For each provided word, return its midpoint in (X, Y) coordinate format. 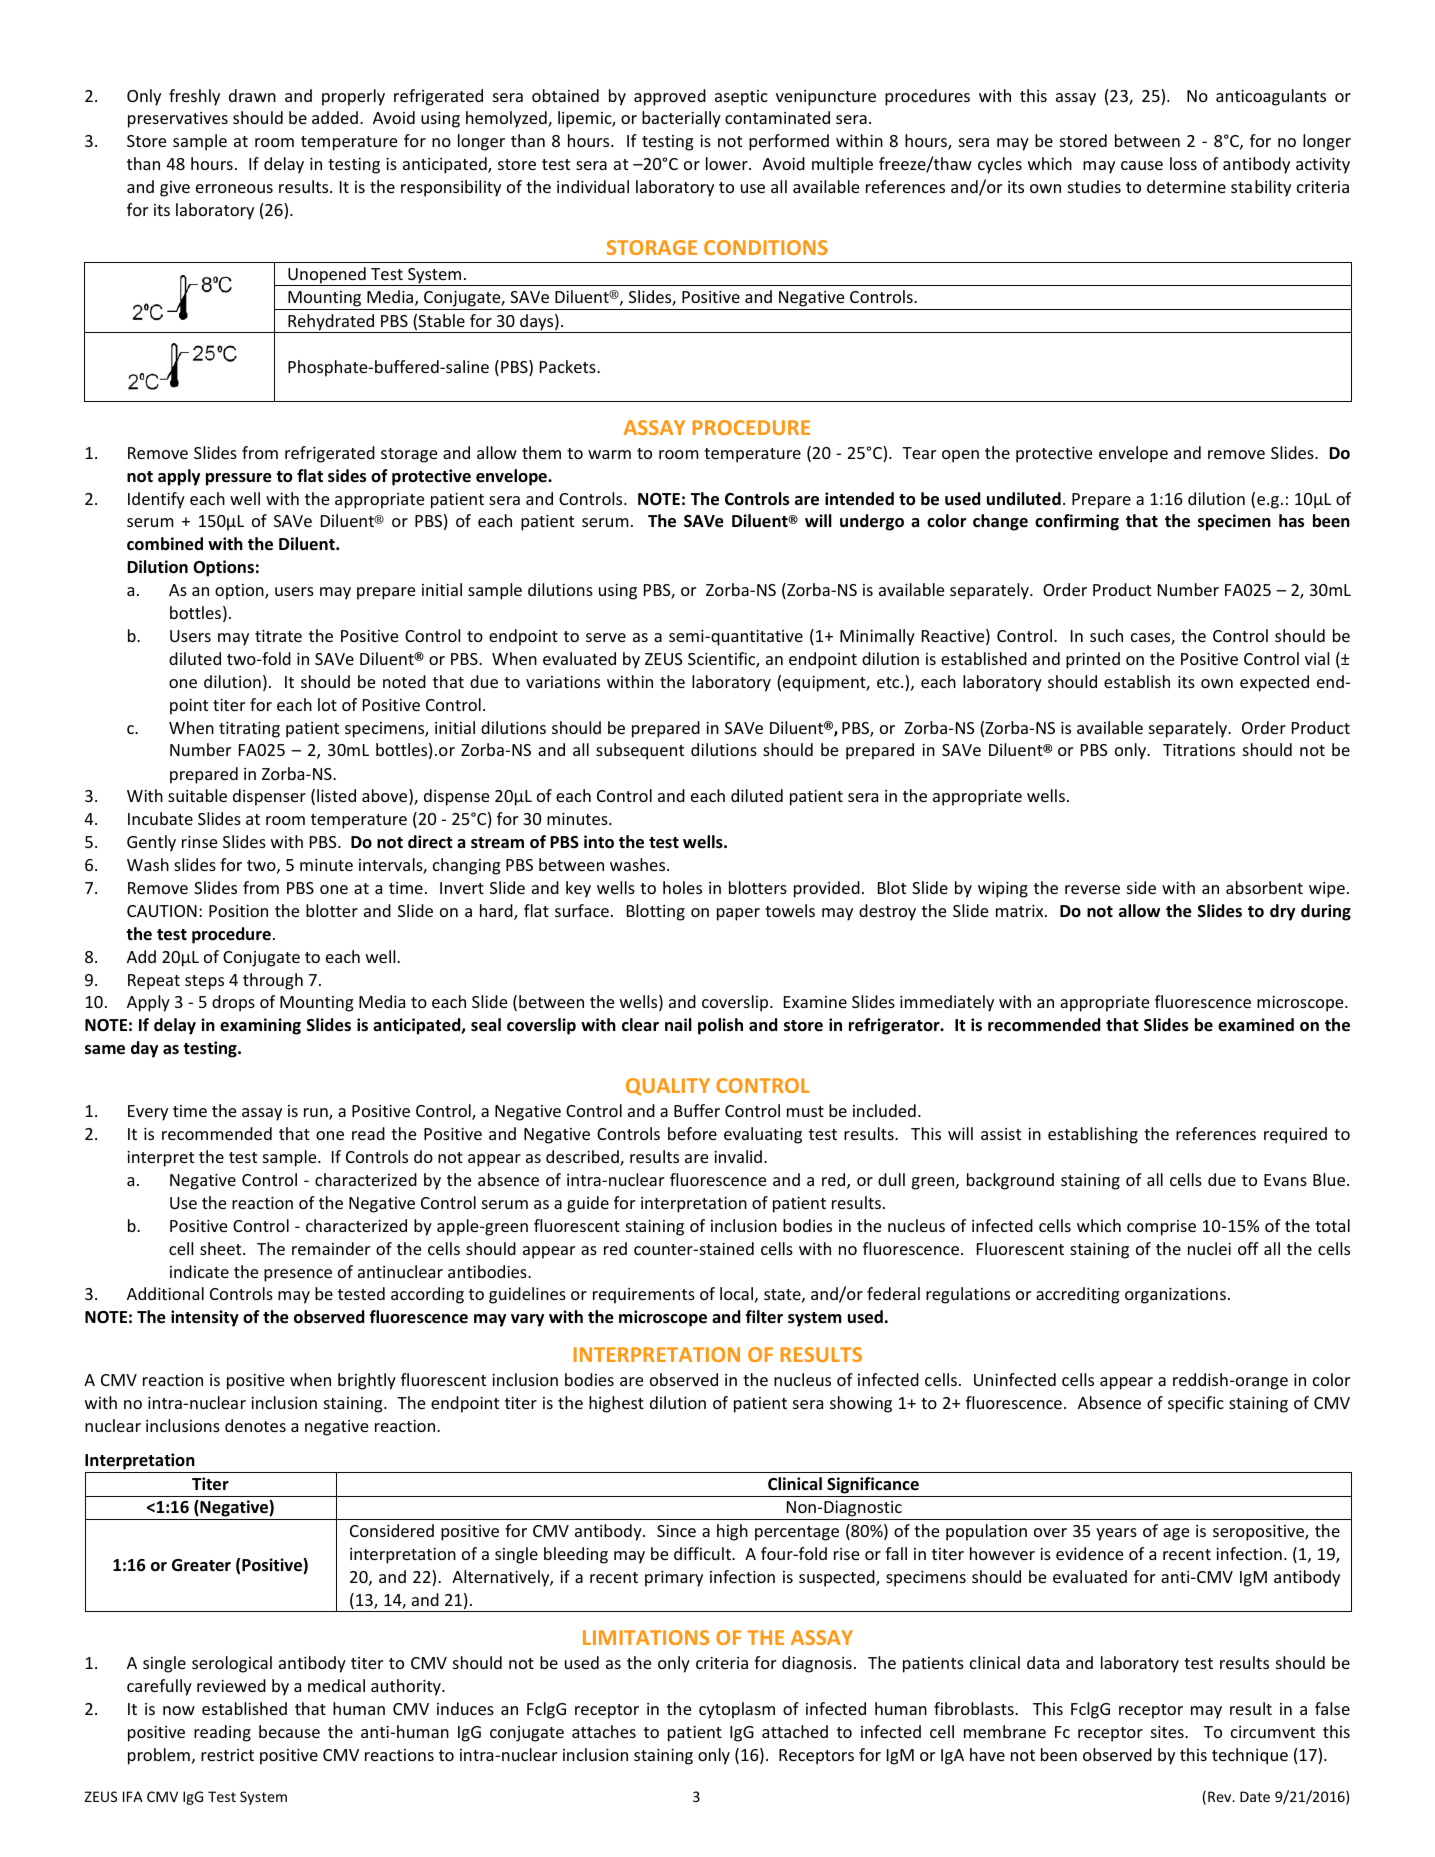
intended (859, 499)
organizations (1175, 1296)
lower (728, 163)
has (1291, 521)
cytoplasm (737, 1710)
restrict (227, 1755)
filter (764, 1316)
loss (1183, 163)
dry (1282, 912)
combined (165, 544)
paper (738, 914)
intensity (205, 1318)
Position (238, 911)
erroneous (234, 188)
